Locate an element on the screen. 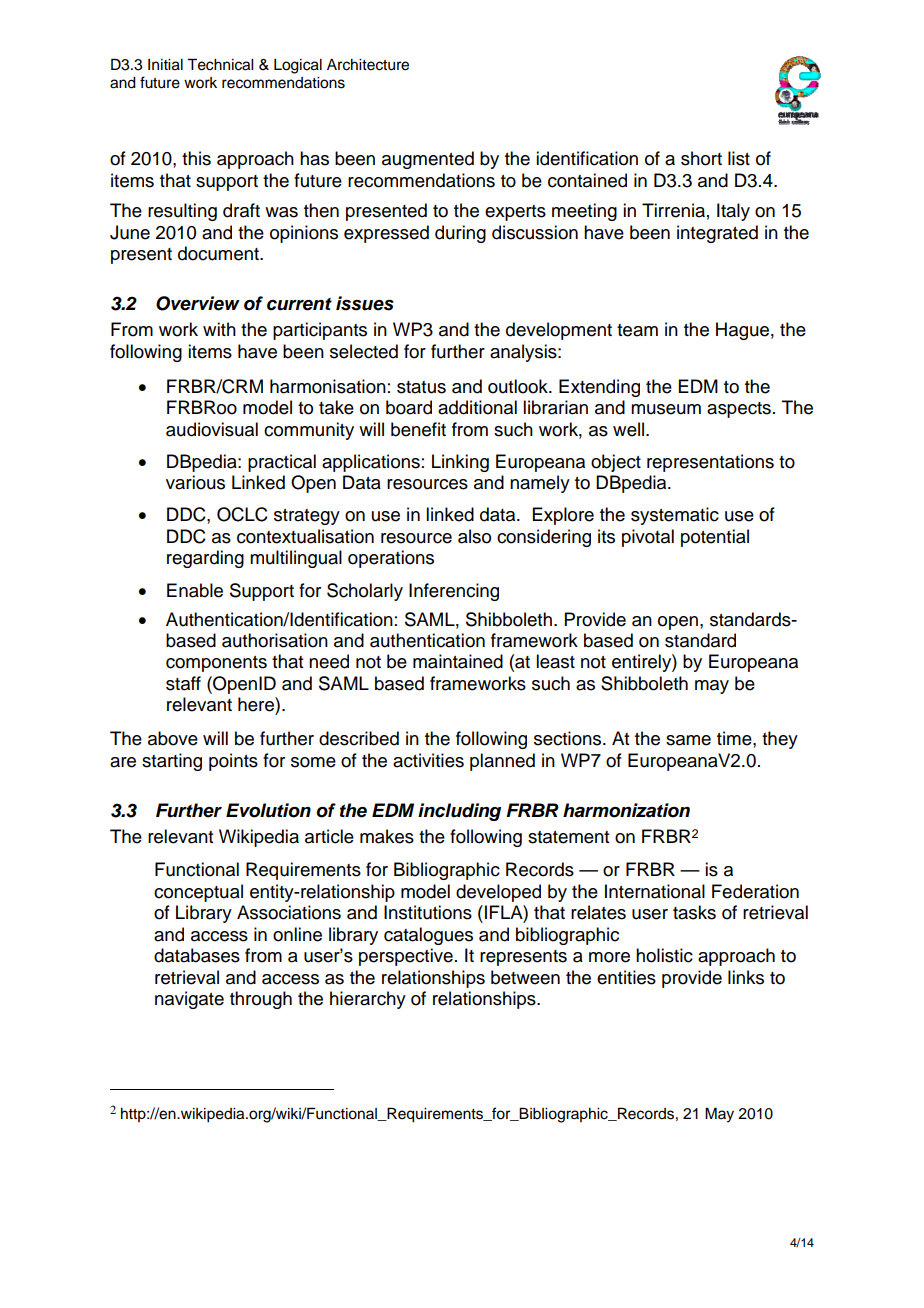  same is located at coordinates (688, 740).
